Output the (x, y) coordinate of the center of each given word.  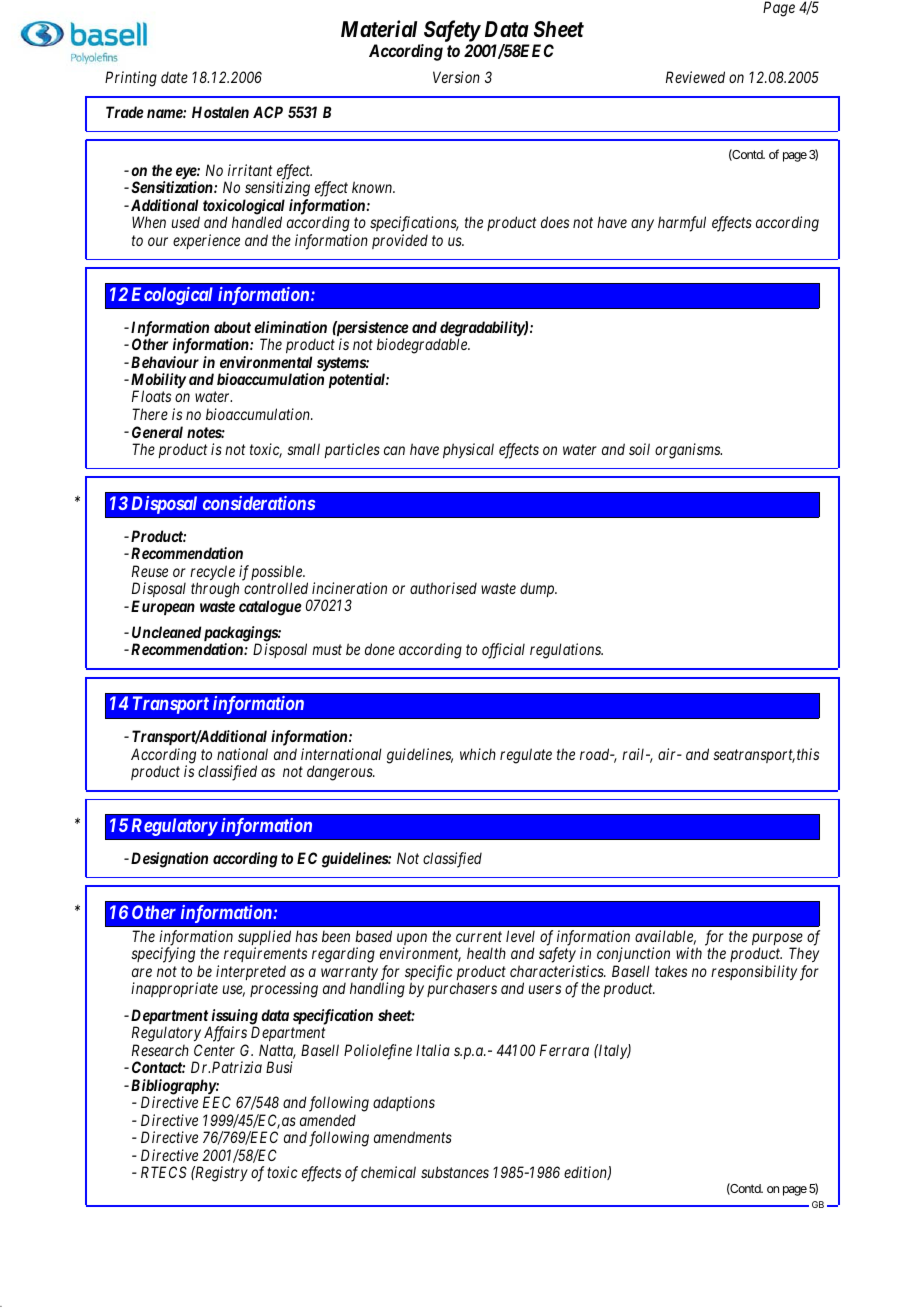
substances (455, 1172)
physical (468, 450)
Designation (168, 860)
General (157, 432)
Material (379, 28)
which (478, 754)
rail (635, 754)
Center (214, 1050)
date (174, 77)
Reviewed (695, 77)
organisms (688, 451)
